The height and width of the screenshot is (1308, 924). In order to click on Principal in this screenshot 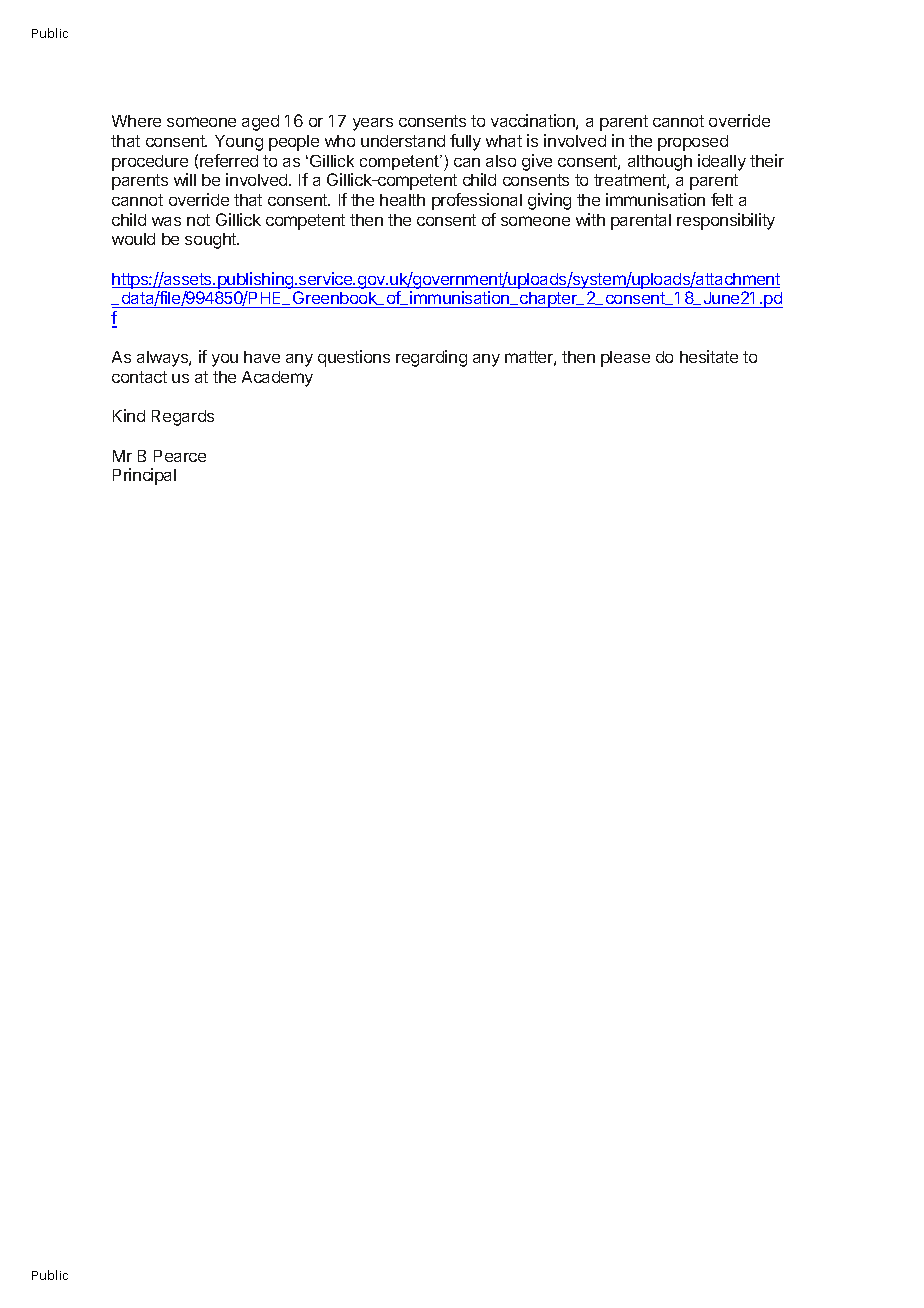, I will do `click(144, 476)`.
